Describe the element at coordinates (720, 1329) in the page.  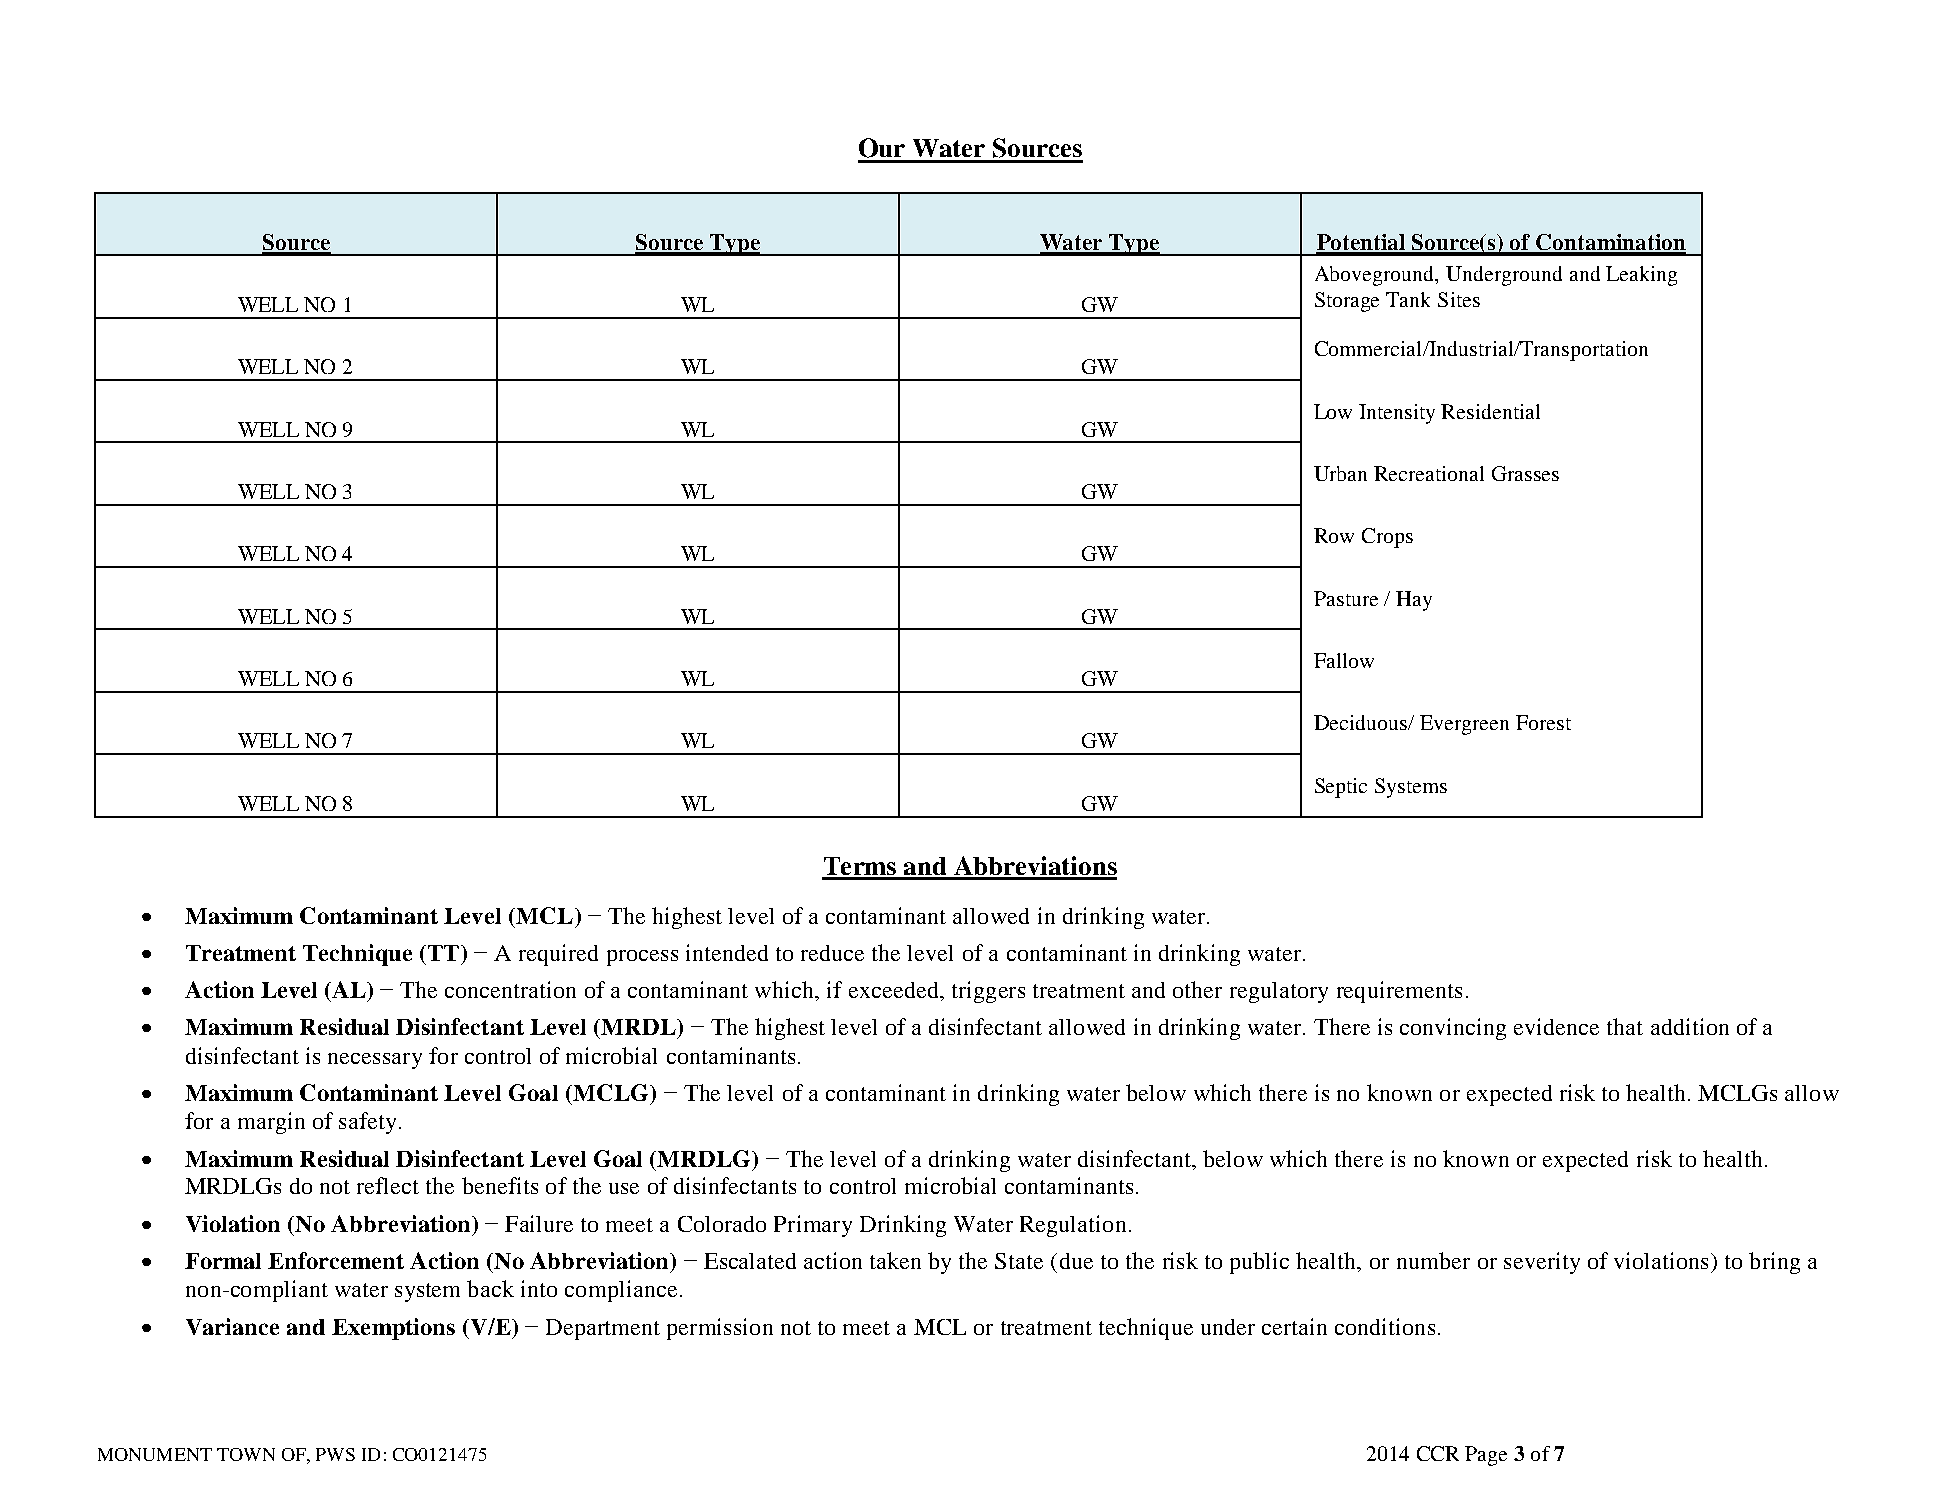
I see `permission` at that location.
